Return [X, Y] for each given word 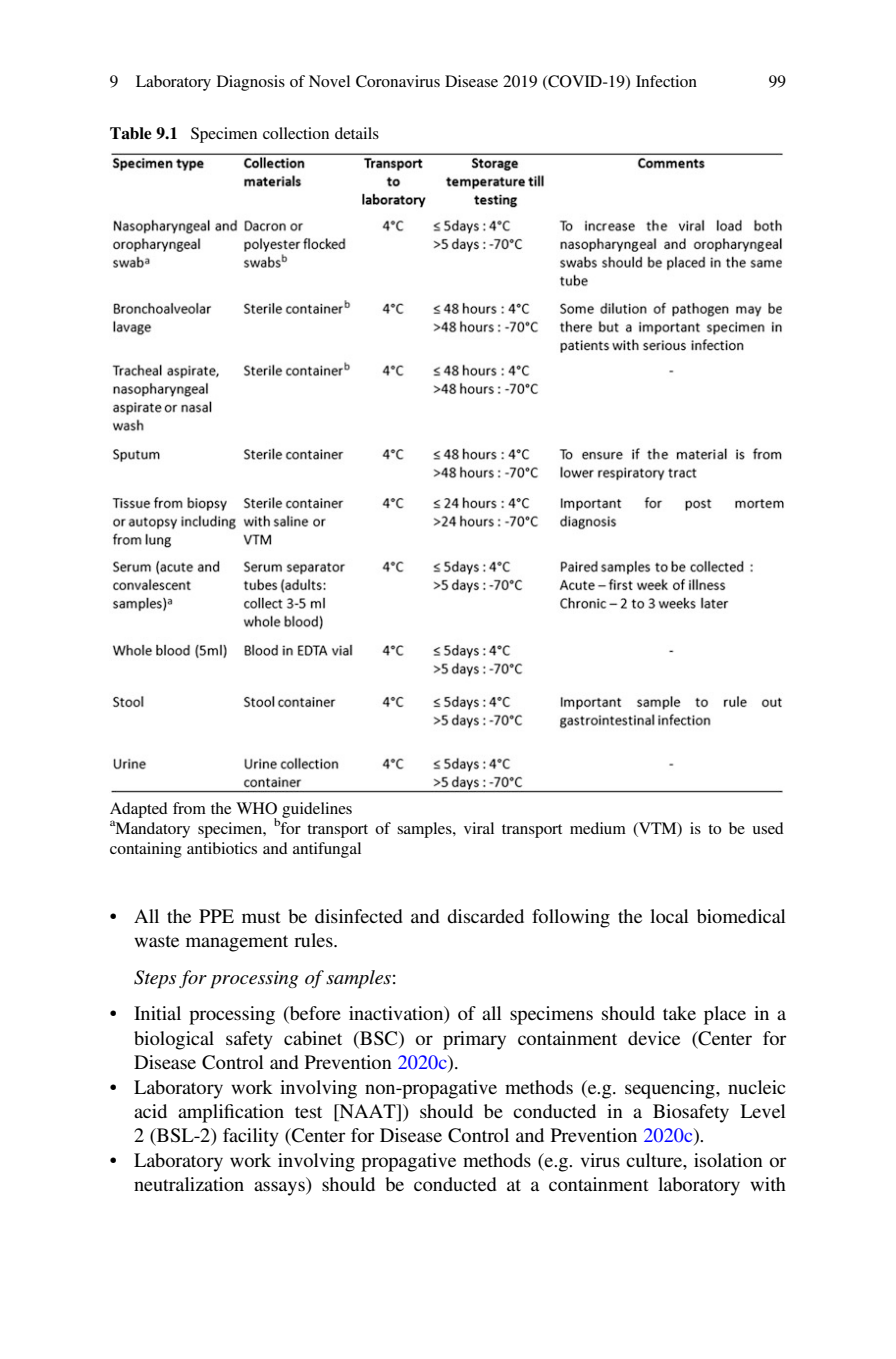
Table [131, 133]
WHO [256, 808]
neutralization [189, 1184]
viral [479, 828]
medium [598, 828]
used [768, 828]
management [237, 943]
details [357, 133]
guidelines [317, 810]
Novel [329, 81]
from [189, 808]
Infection [666, 81]
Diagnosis [251, 83]
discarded [485, 916]
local [669, 916]
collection [296, 133]
